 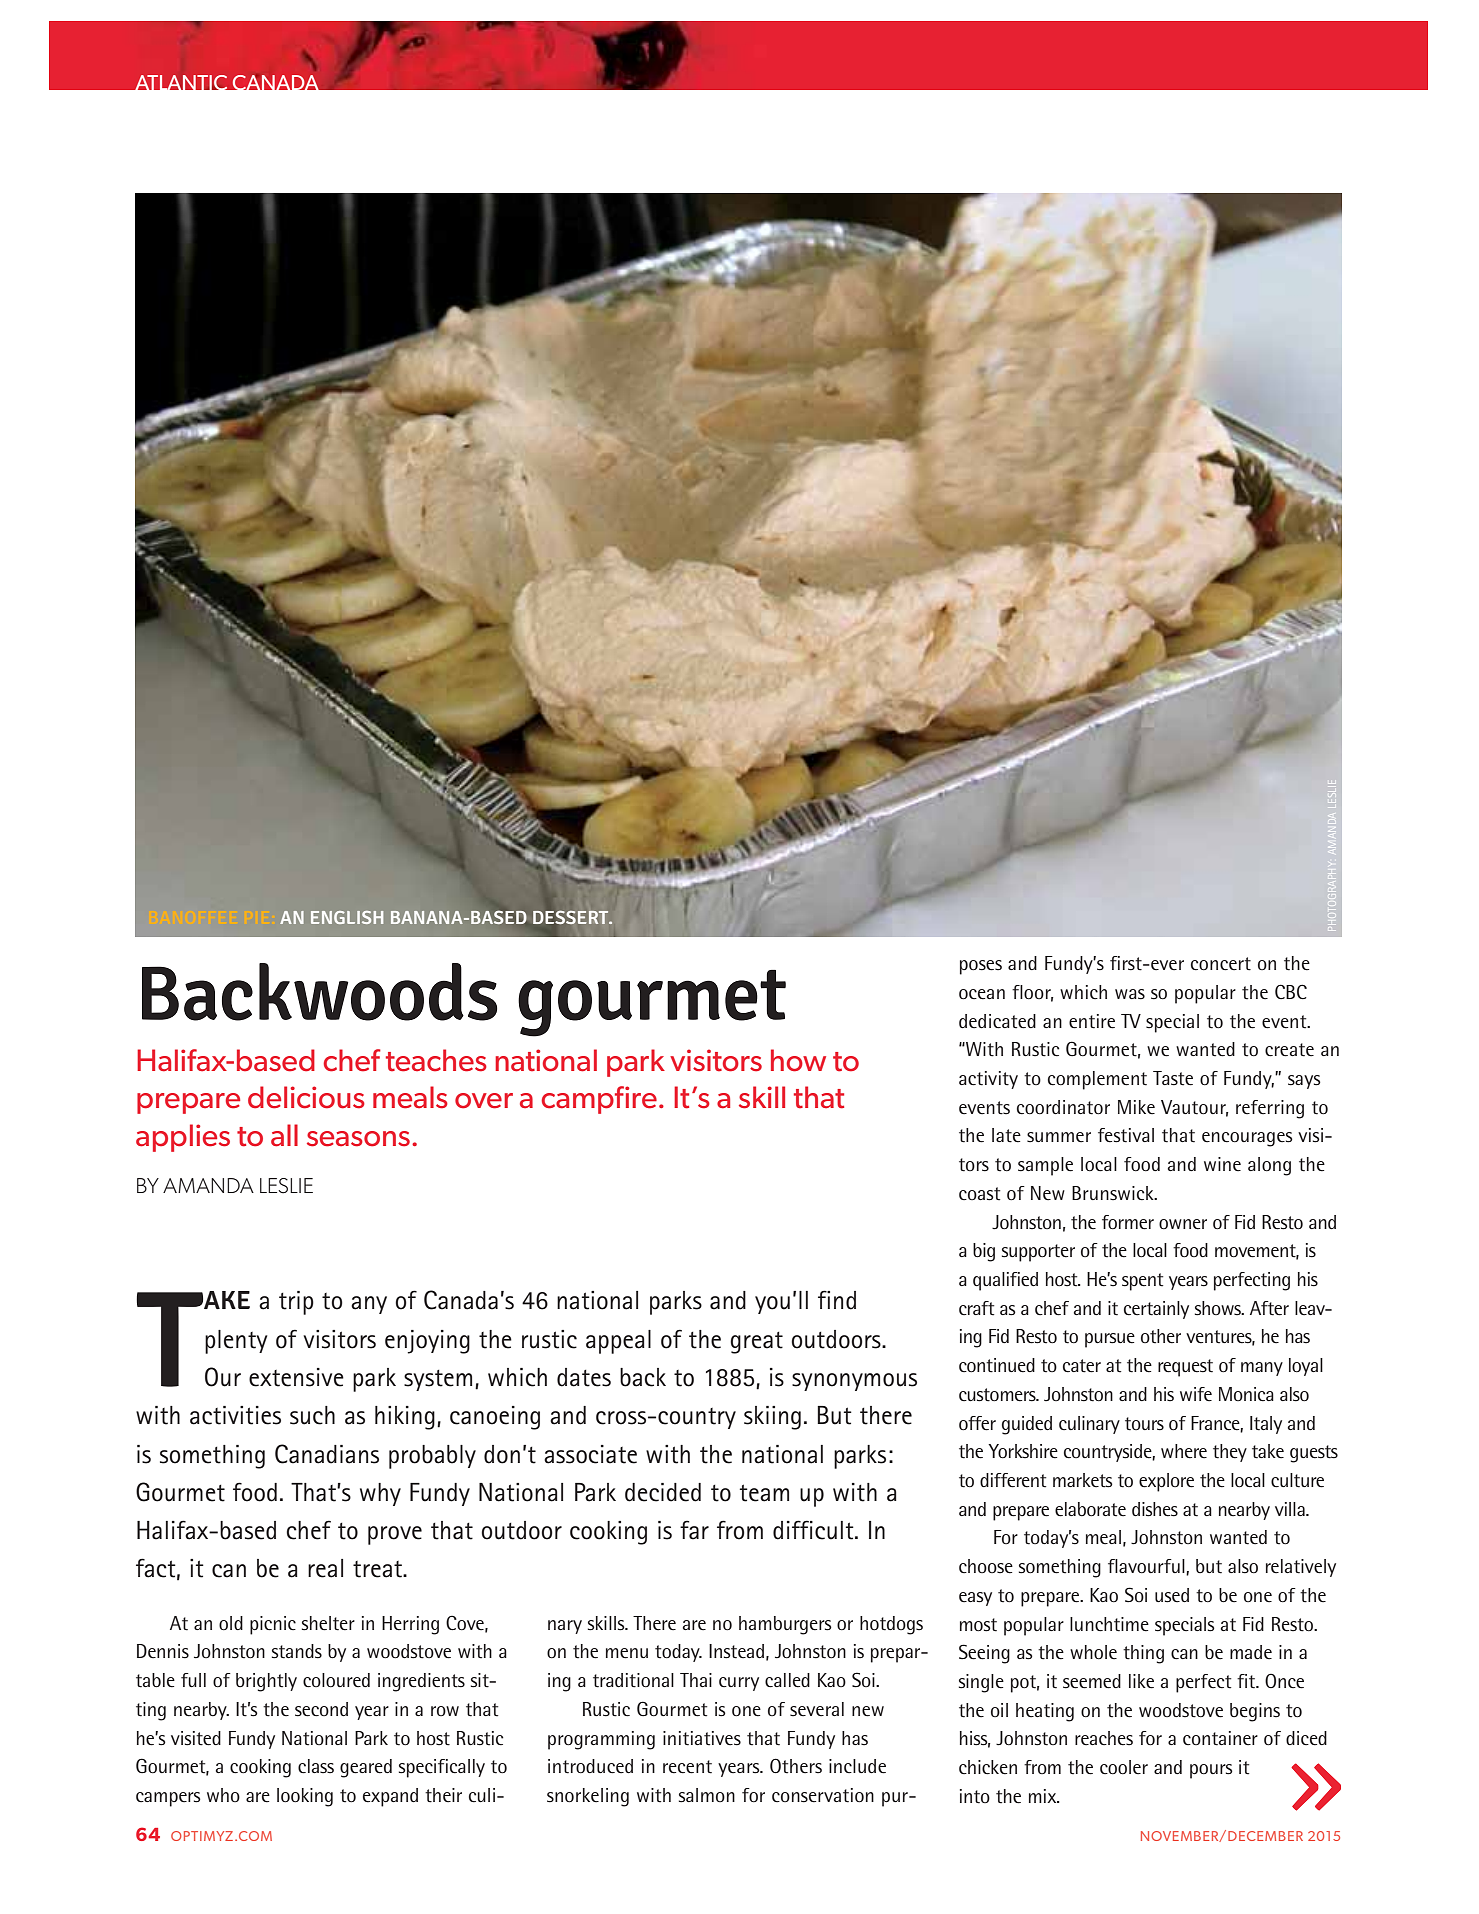 I want to click on why, so click(x=380, y=1494).
